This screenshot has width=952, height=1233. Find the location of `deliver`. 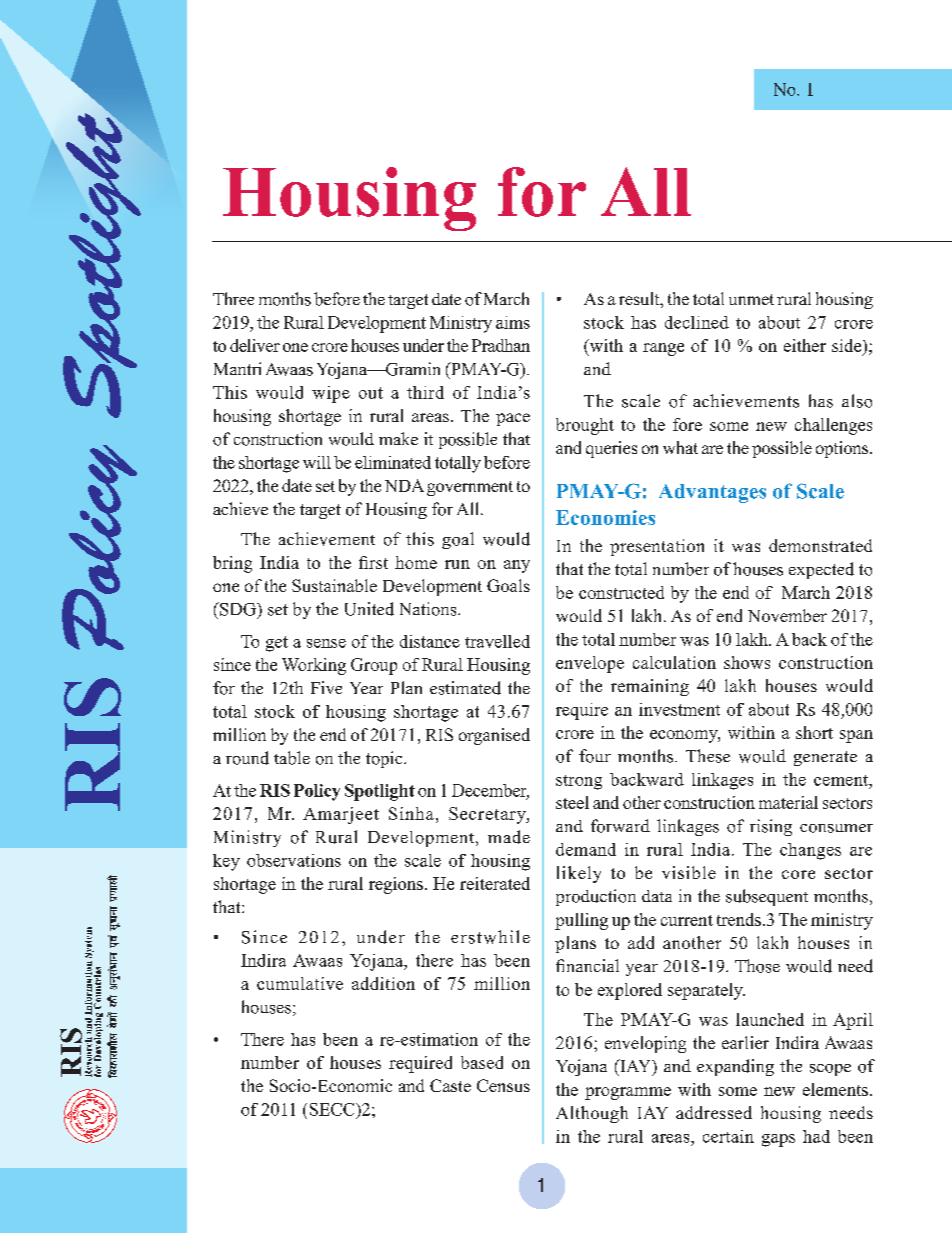

deliver is located at coordinates (255, 345).
